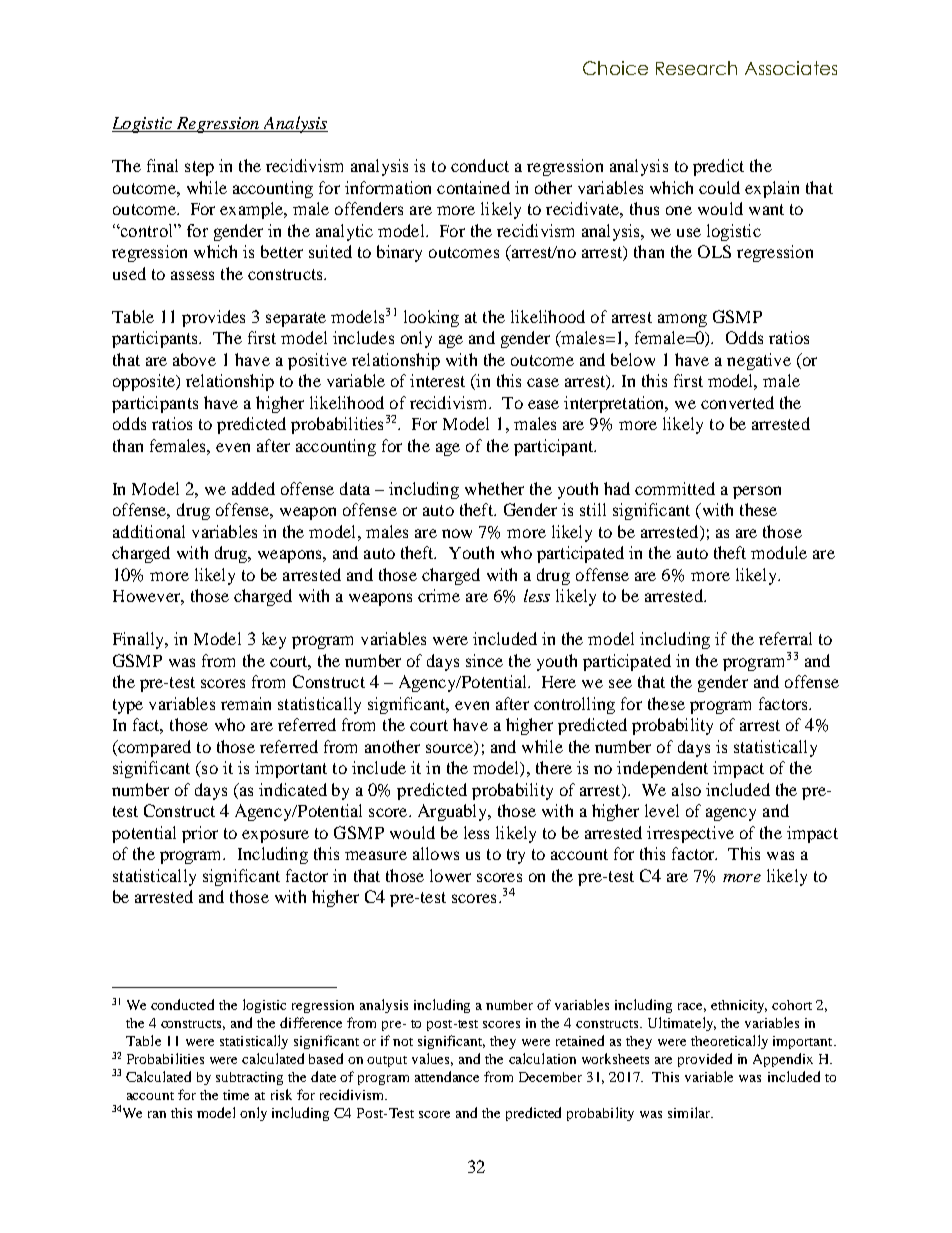  What do you see at coordinates (194, 359) in the image?
I see `above` at bounding box center [194, 359].
